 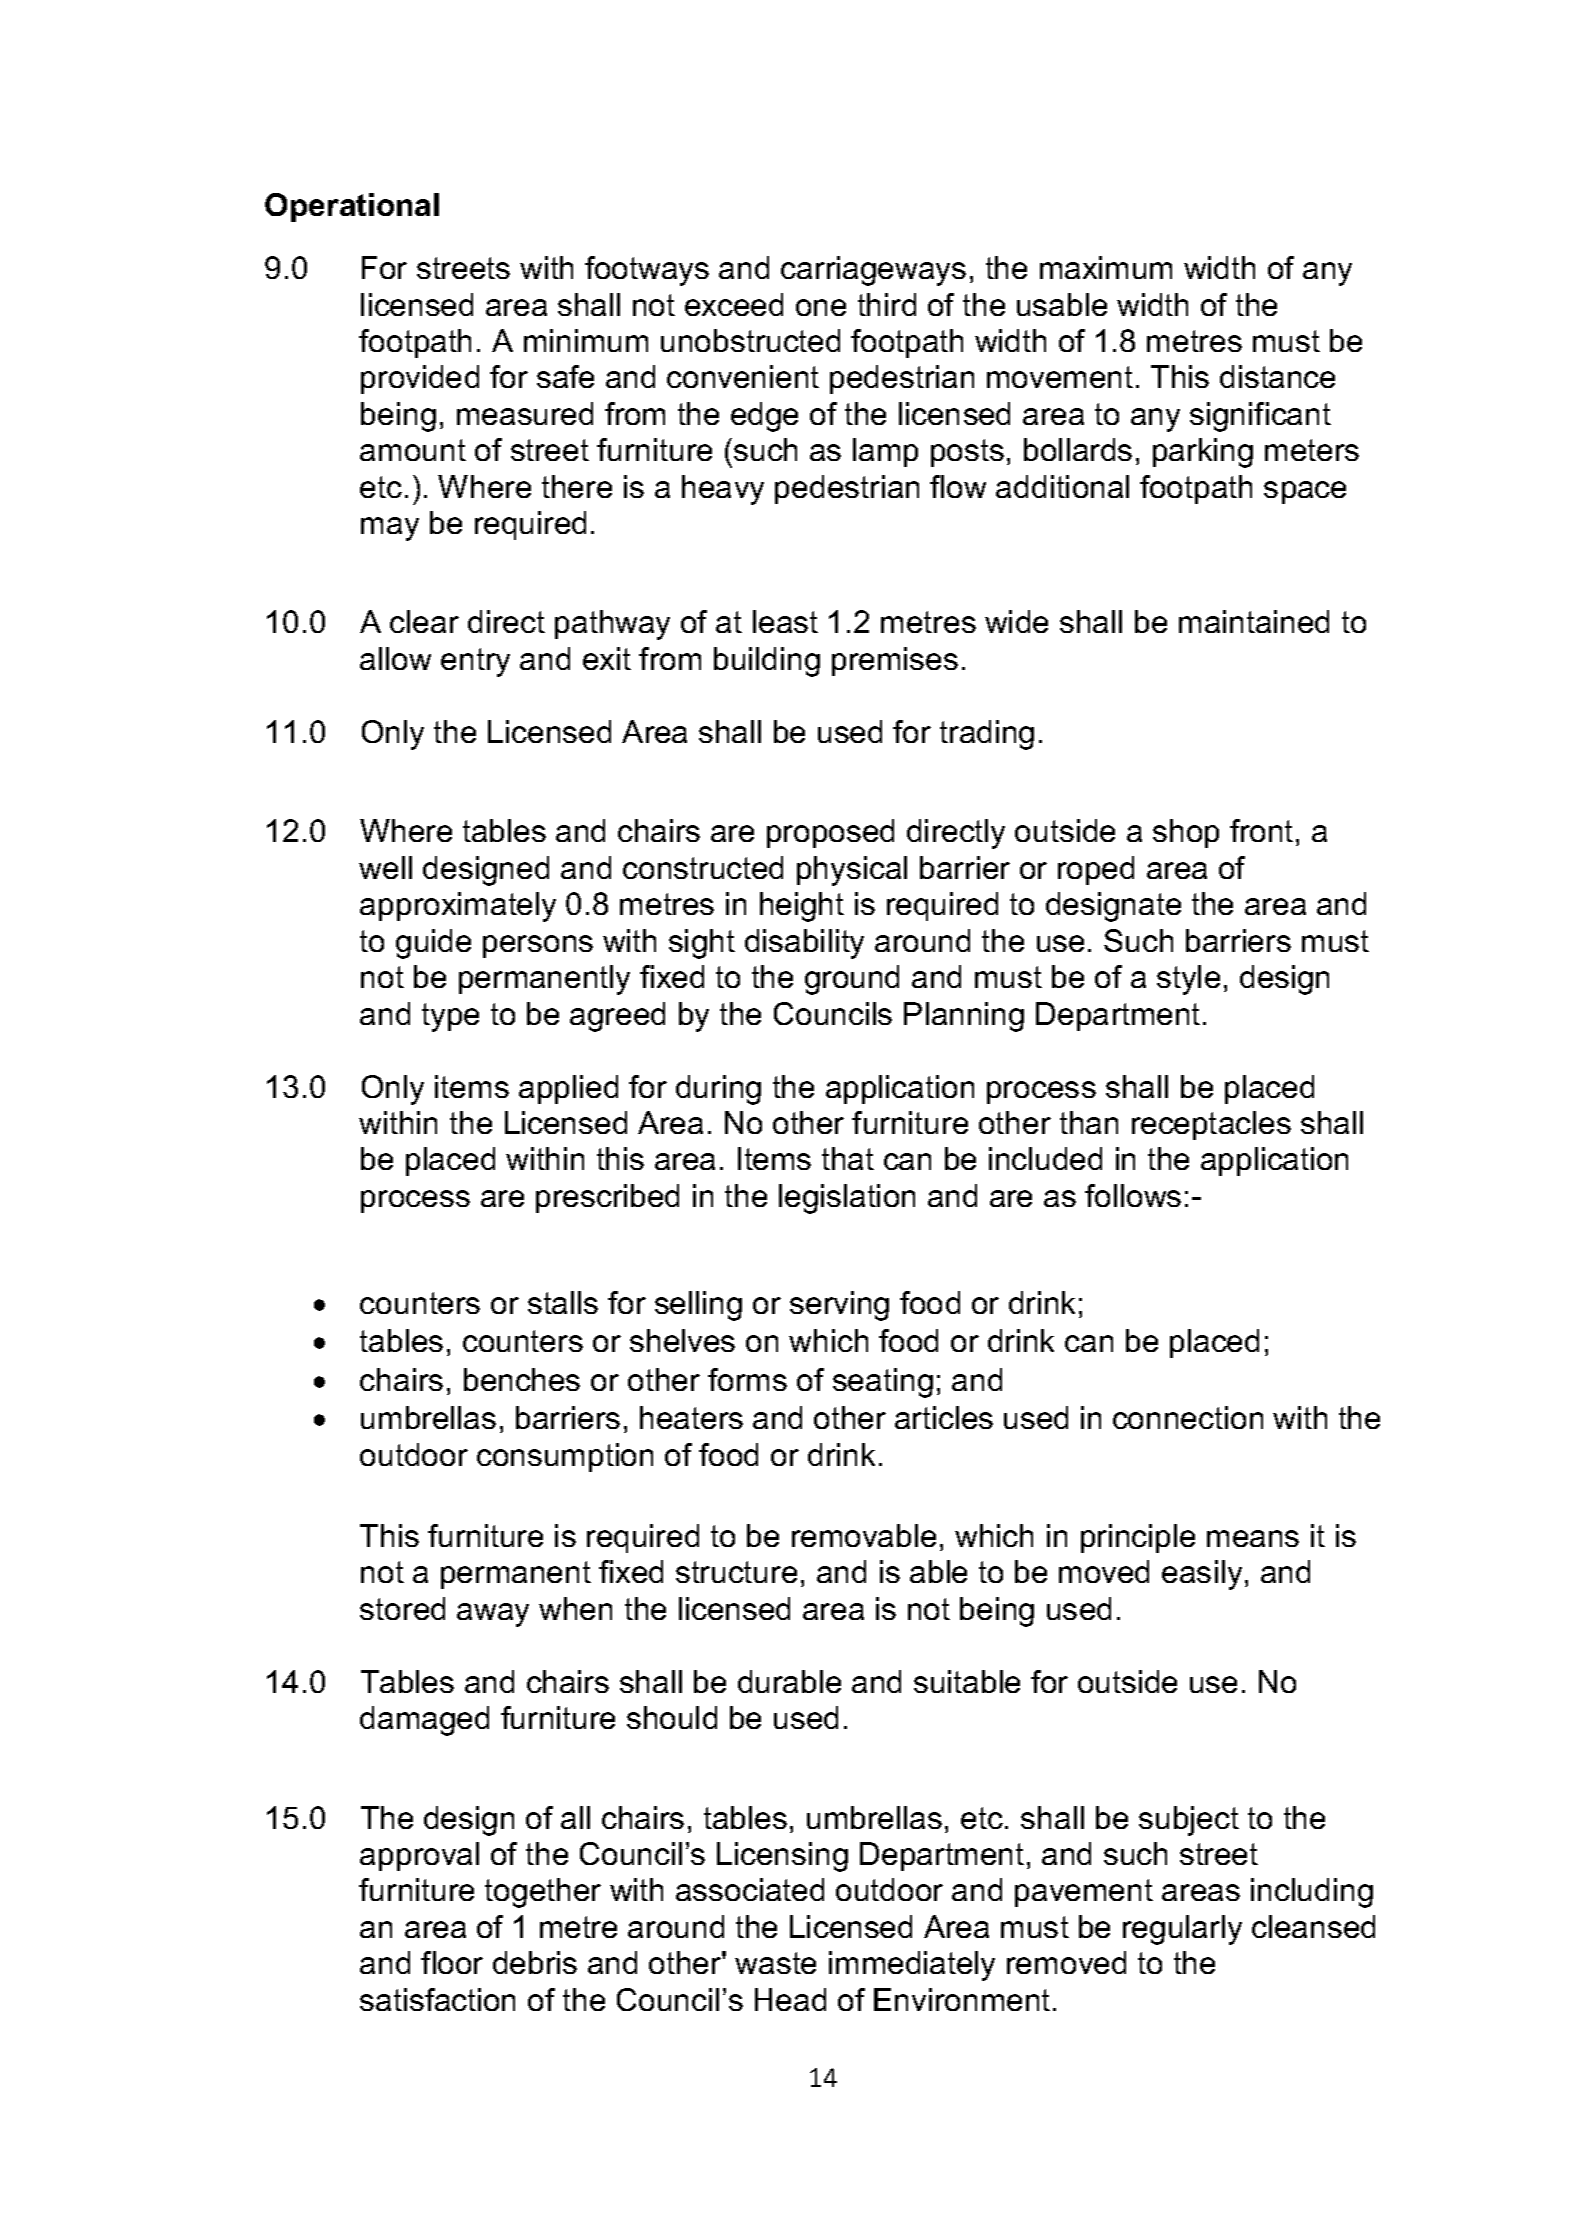 I want to click on maximum, so click(x=1106, y=267).
